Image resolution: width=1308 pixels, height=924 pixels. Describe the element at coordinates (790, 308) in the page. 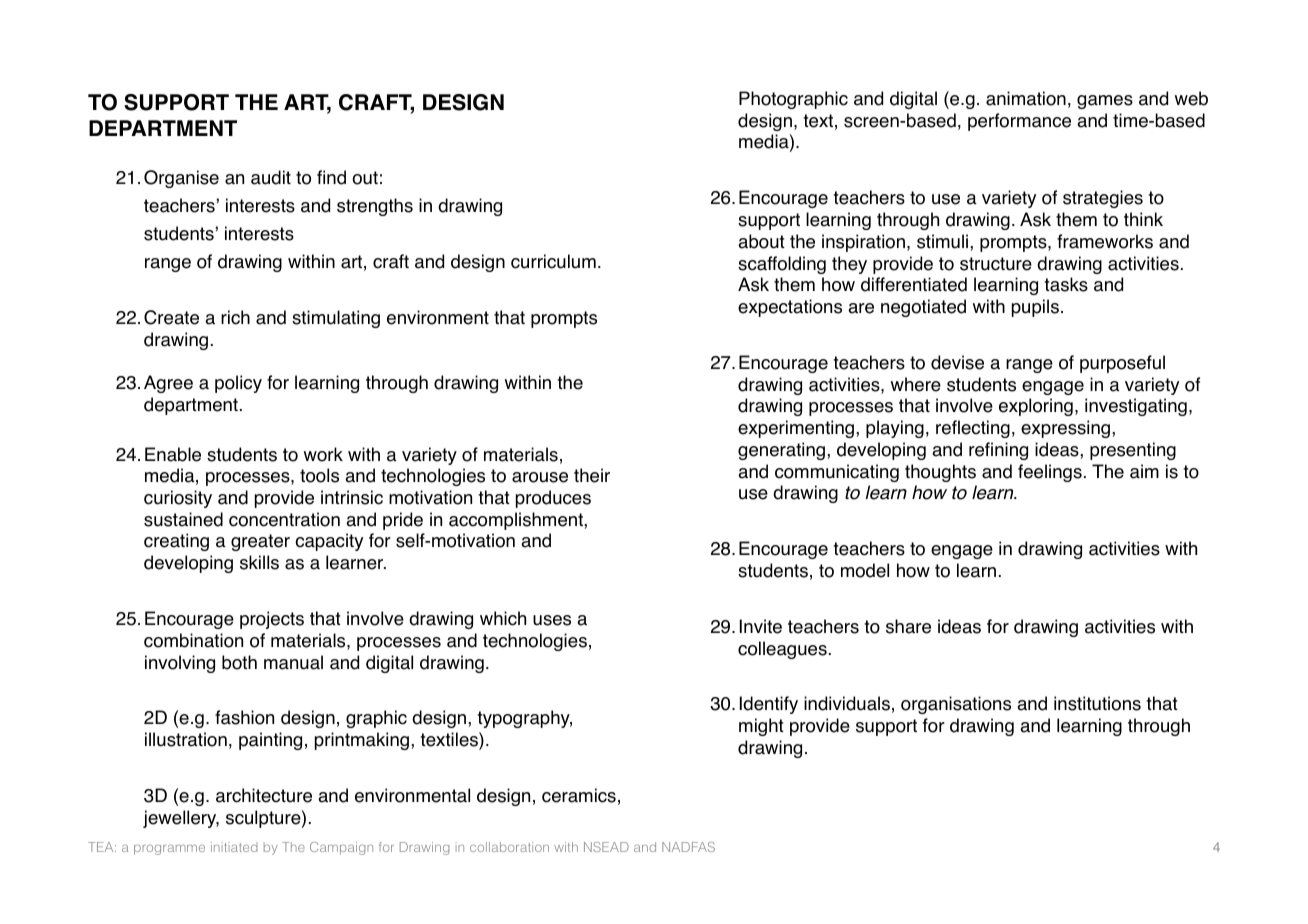

I see `expectations` at that location.
